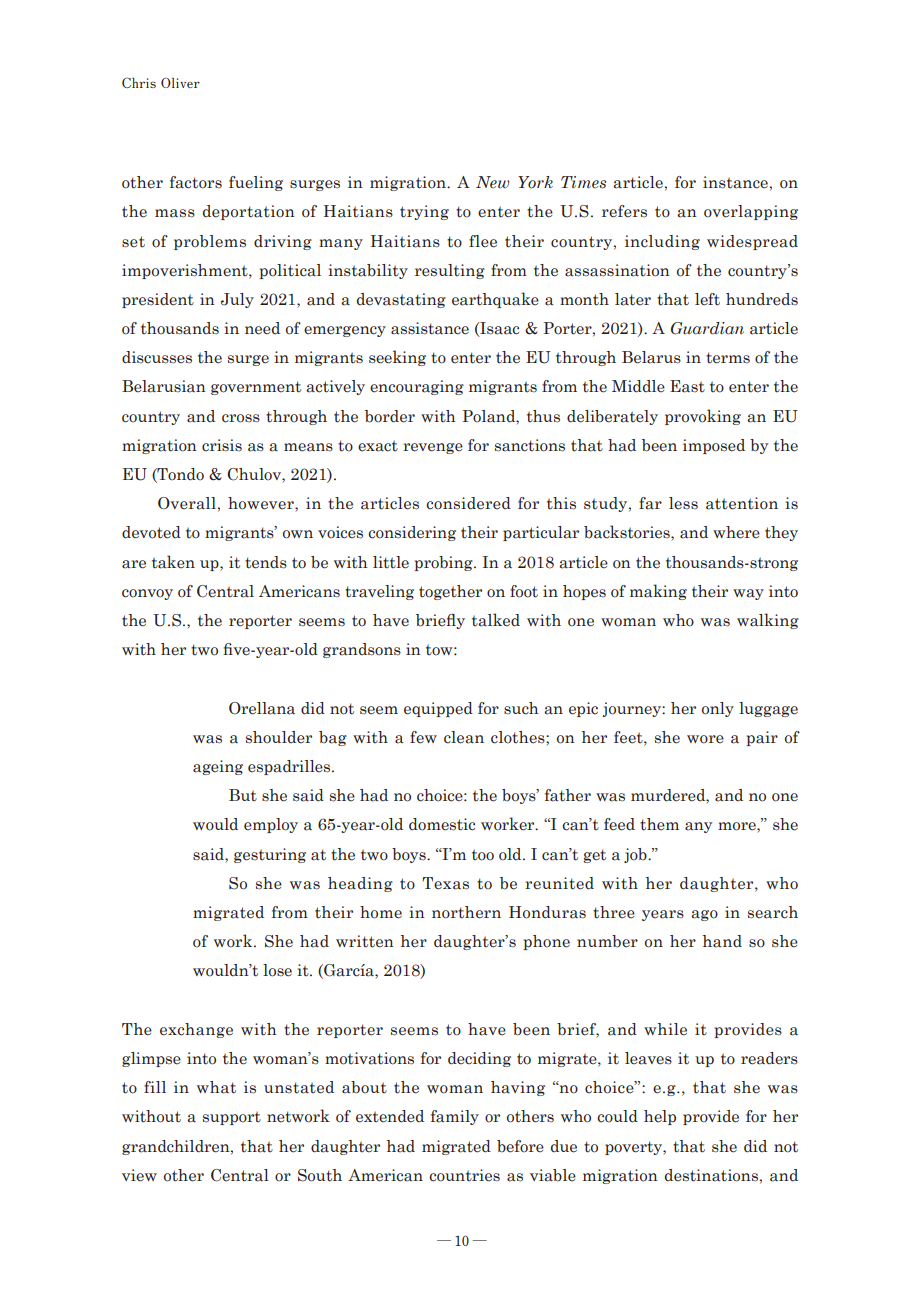  I want to click on family, so click(455, 1117).
